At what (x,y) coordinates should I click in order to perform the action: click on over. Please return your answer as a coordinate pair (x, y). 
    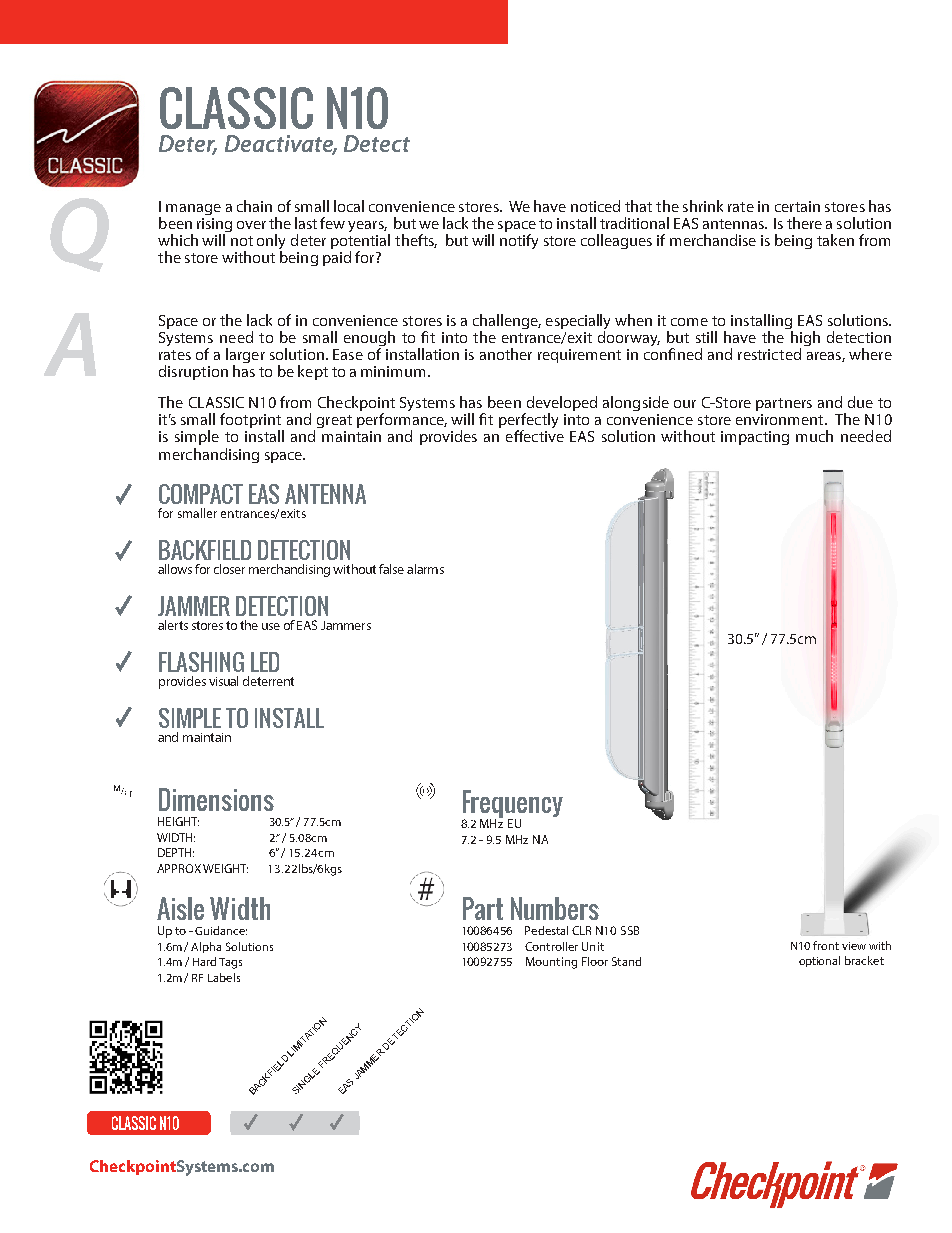
    Looking at the image, I should click on (251, 225).
